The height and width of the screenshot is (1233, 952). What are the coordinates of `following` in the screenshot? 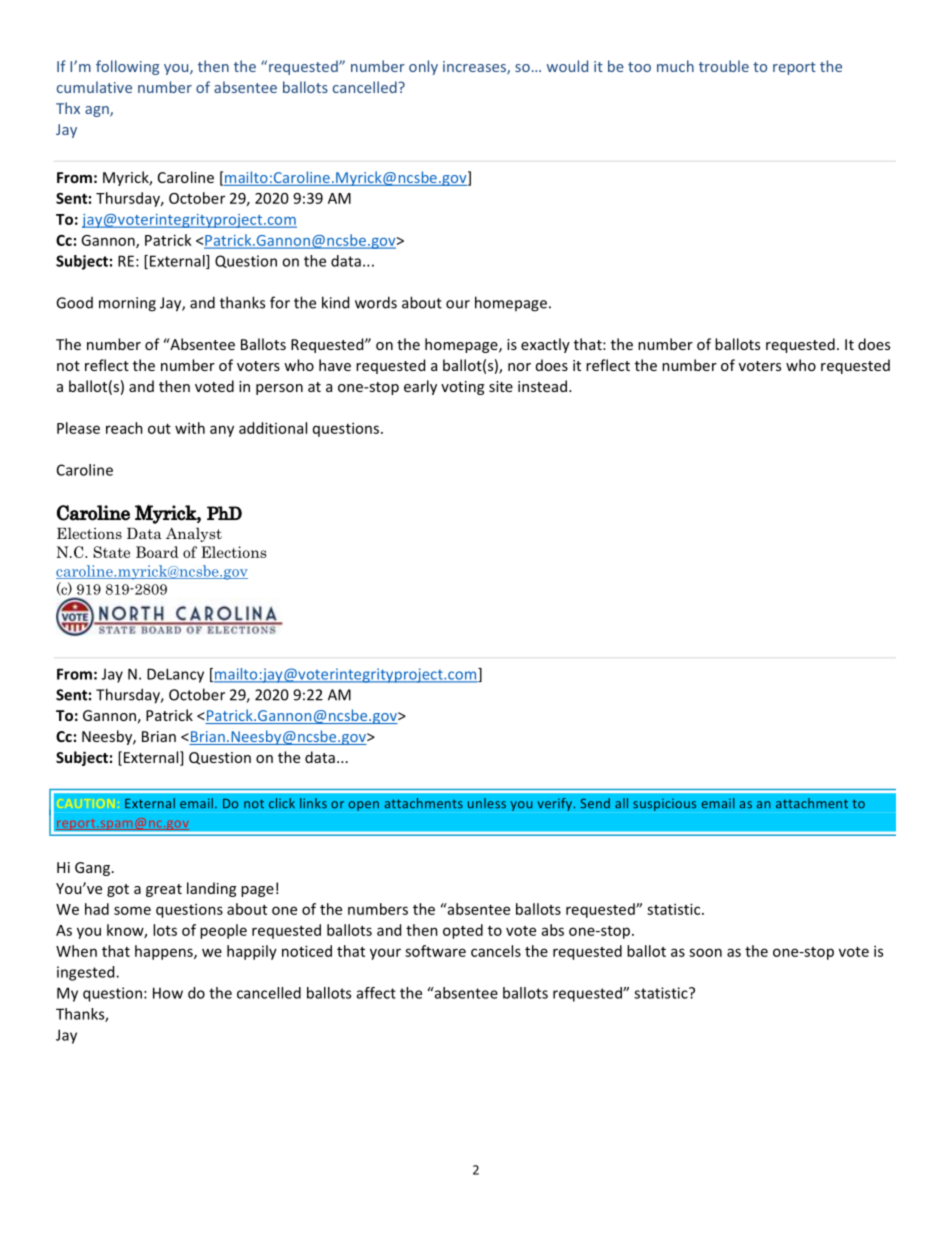 It's located at (127, 67).
